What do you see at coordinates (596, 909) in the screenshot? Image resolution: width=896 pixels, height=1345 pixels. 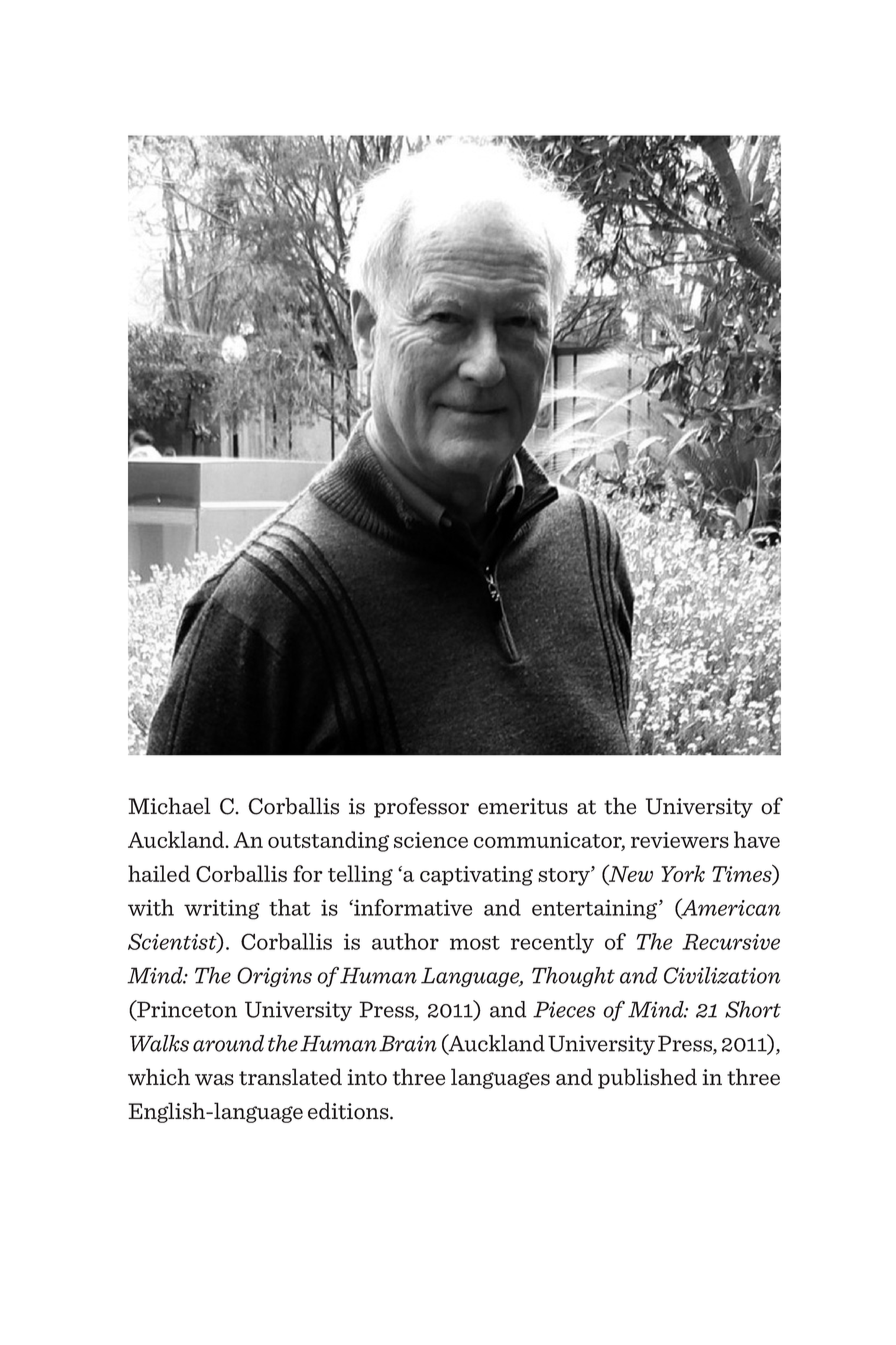 I see `entertaining` at bounding box center [596, 909].
